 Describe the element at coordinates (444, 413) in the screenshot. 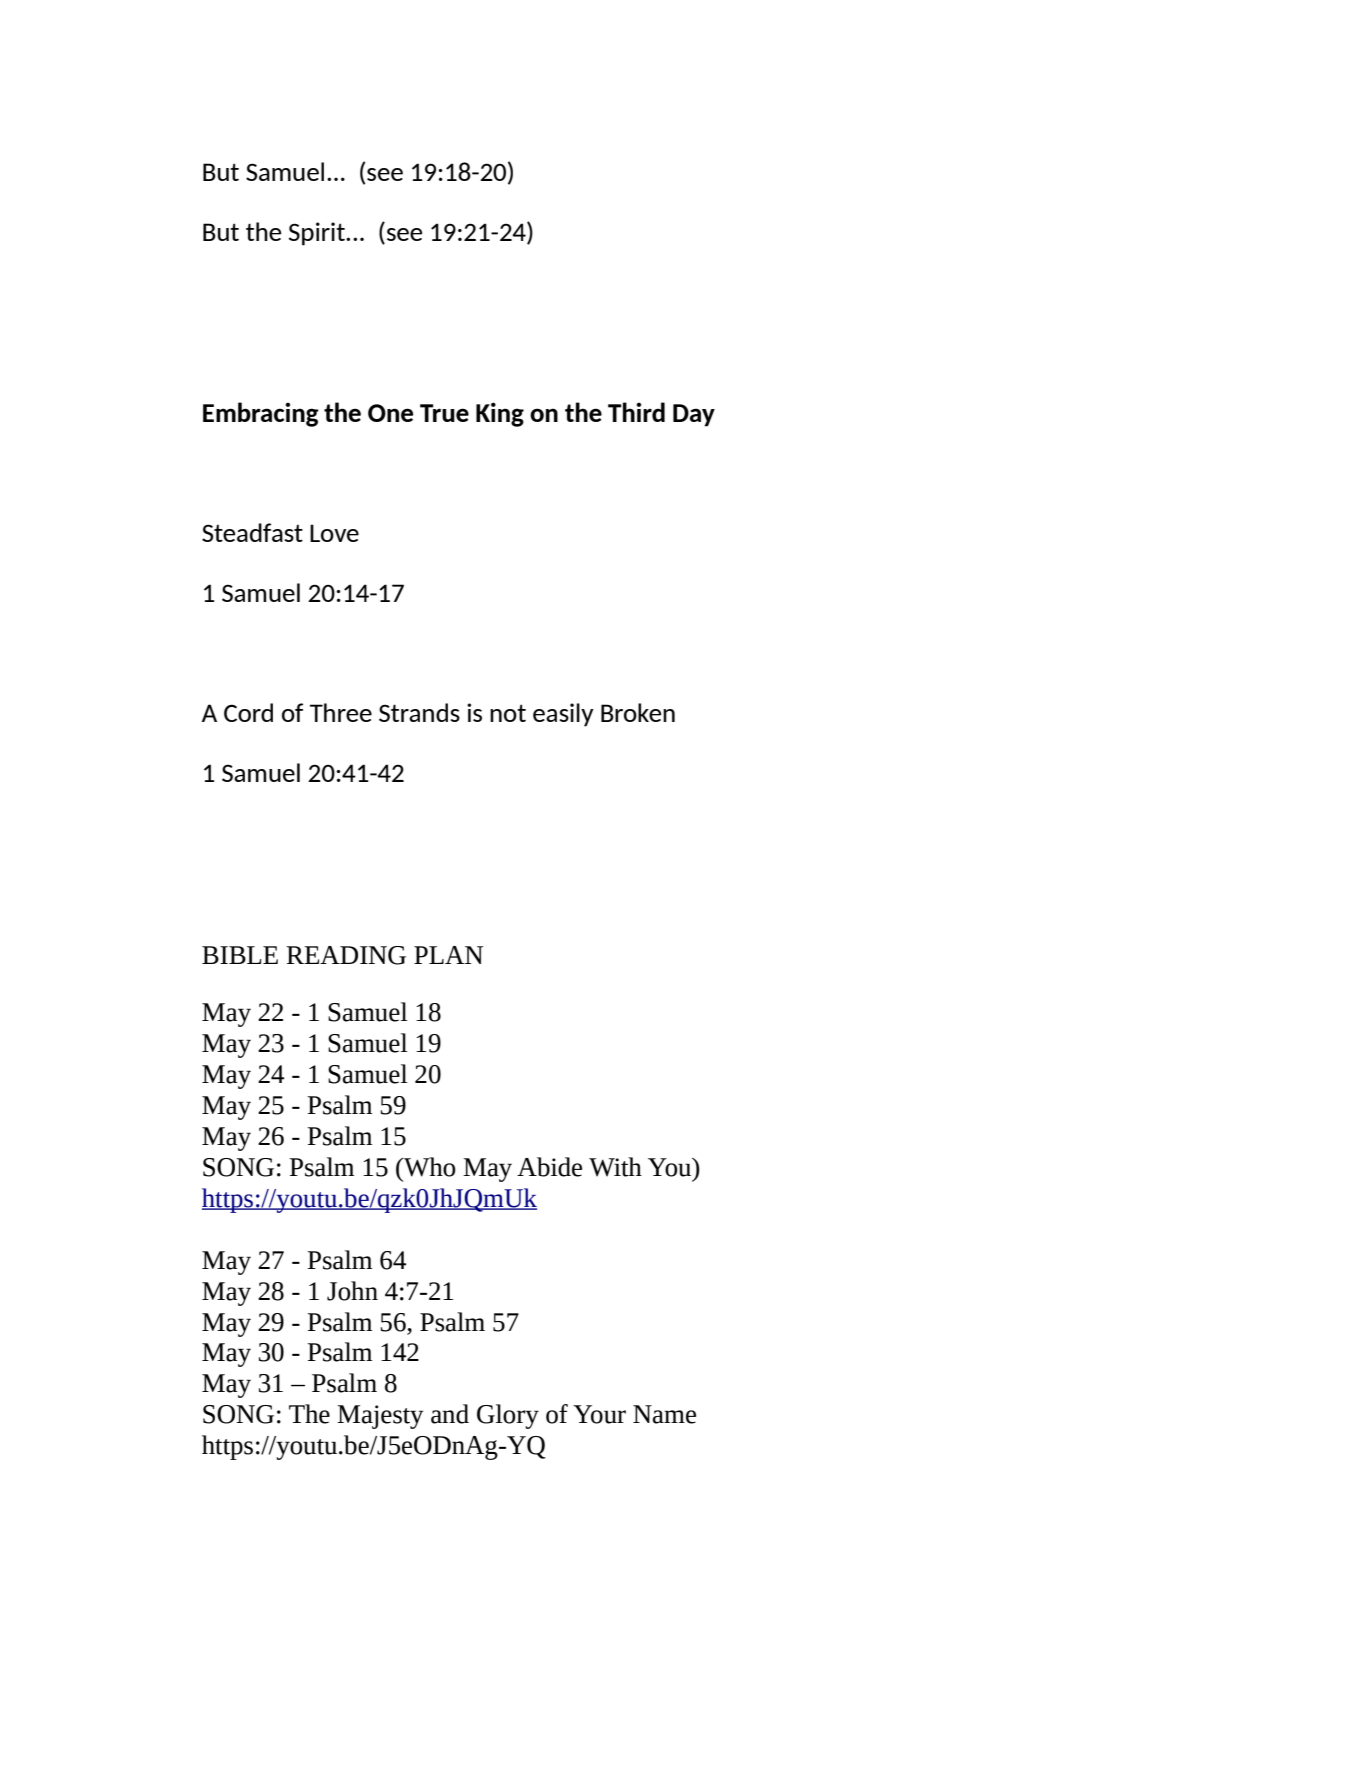

I see `True` at that location.
